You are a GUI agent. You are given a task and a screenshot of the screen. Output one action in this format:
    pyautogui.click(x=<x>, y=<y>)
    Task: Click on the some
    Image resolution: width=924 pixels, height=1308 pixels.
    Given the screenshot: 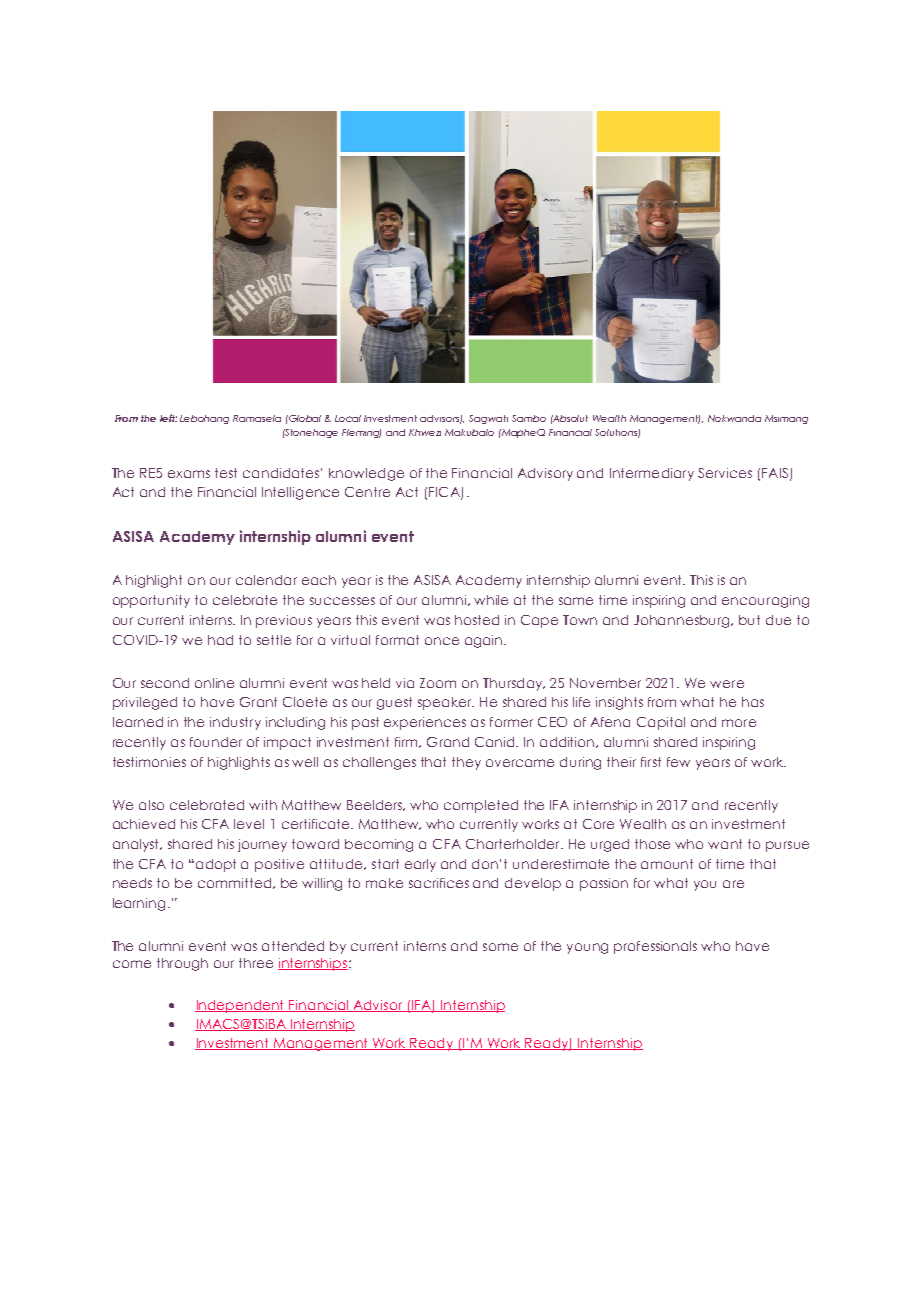 What is the action you would take?
    pyautogui.click(x=500, y=947)
